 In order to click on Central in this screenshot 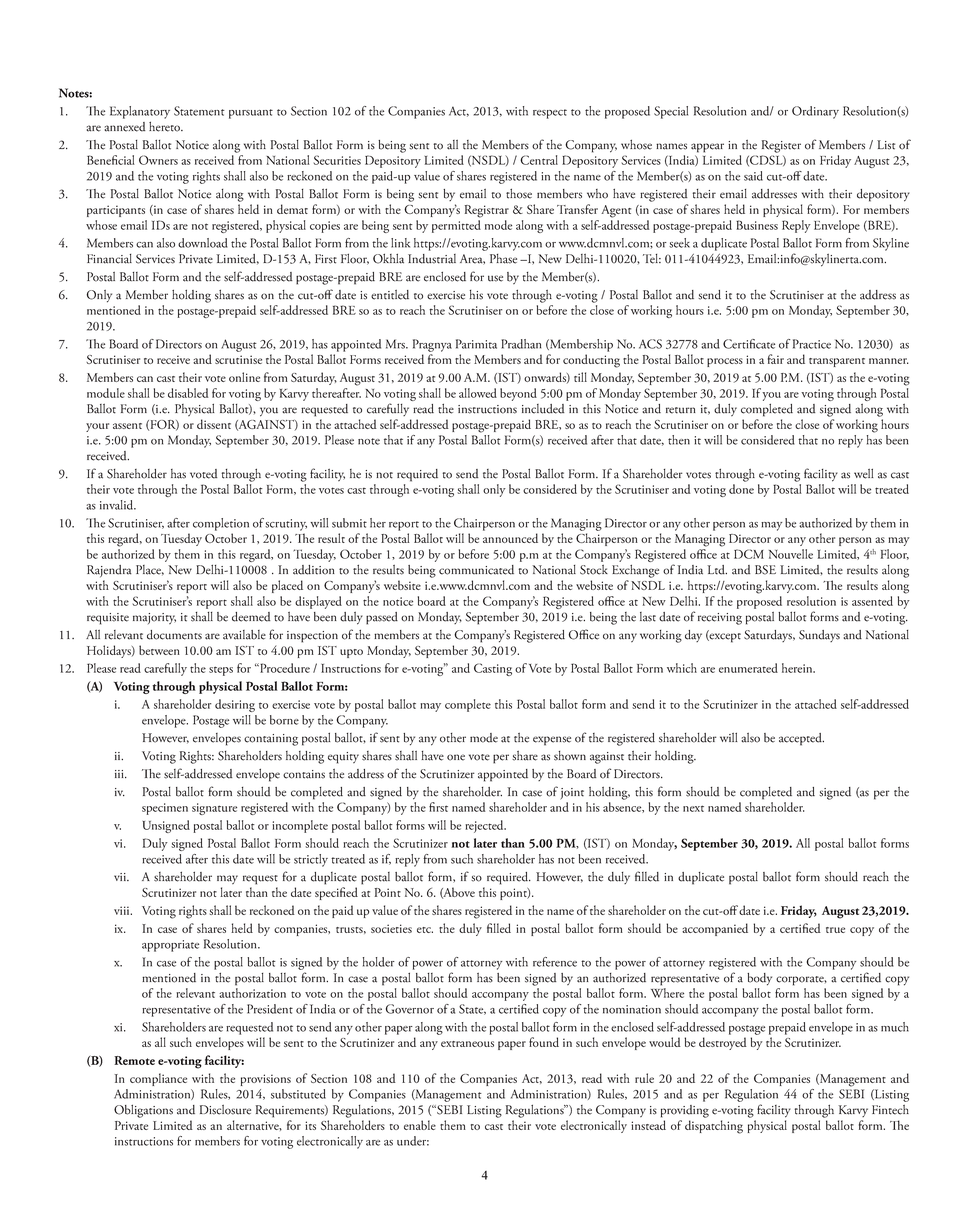, I will do `click(539, 160)`.
